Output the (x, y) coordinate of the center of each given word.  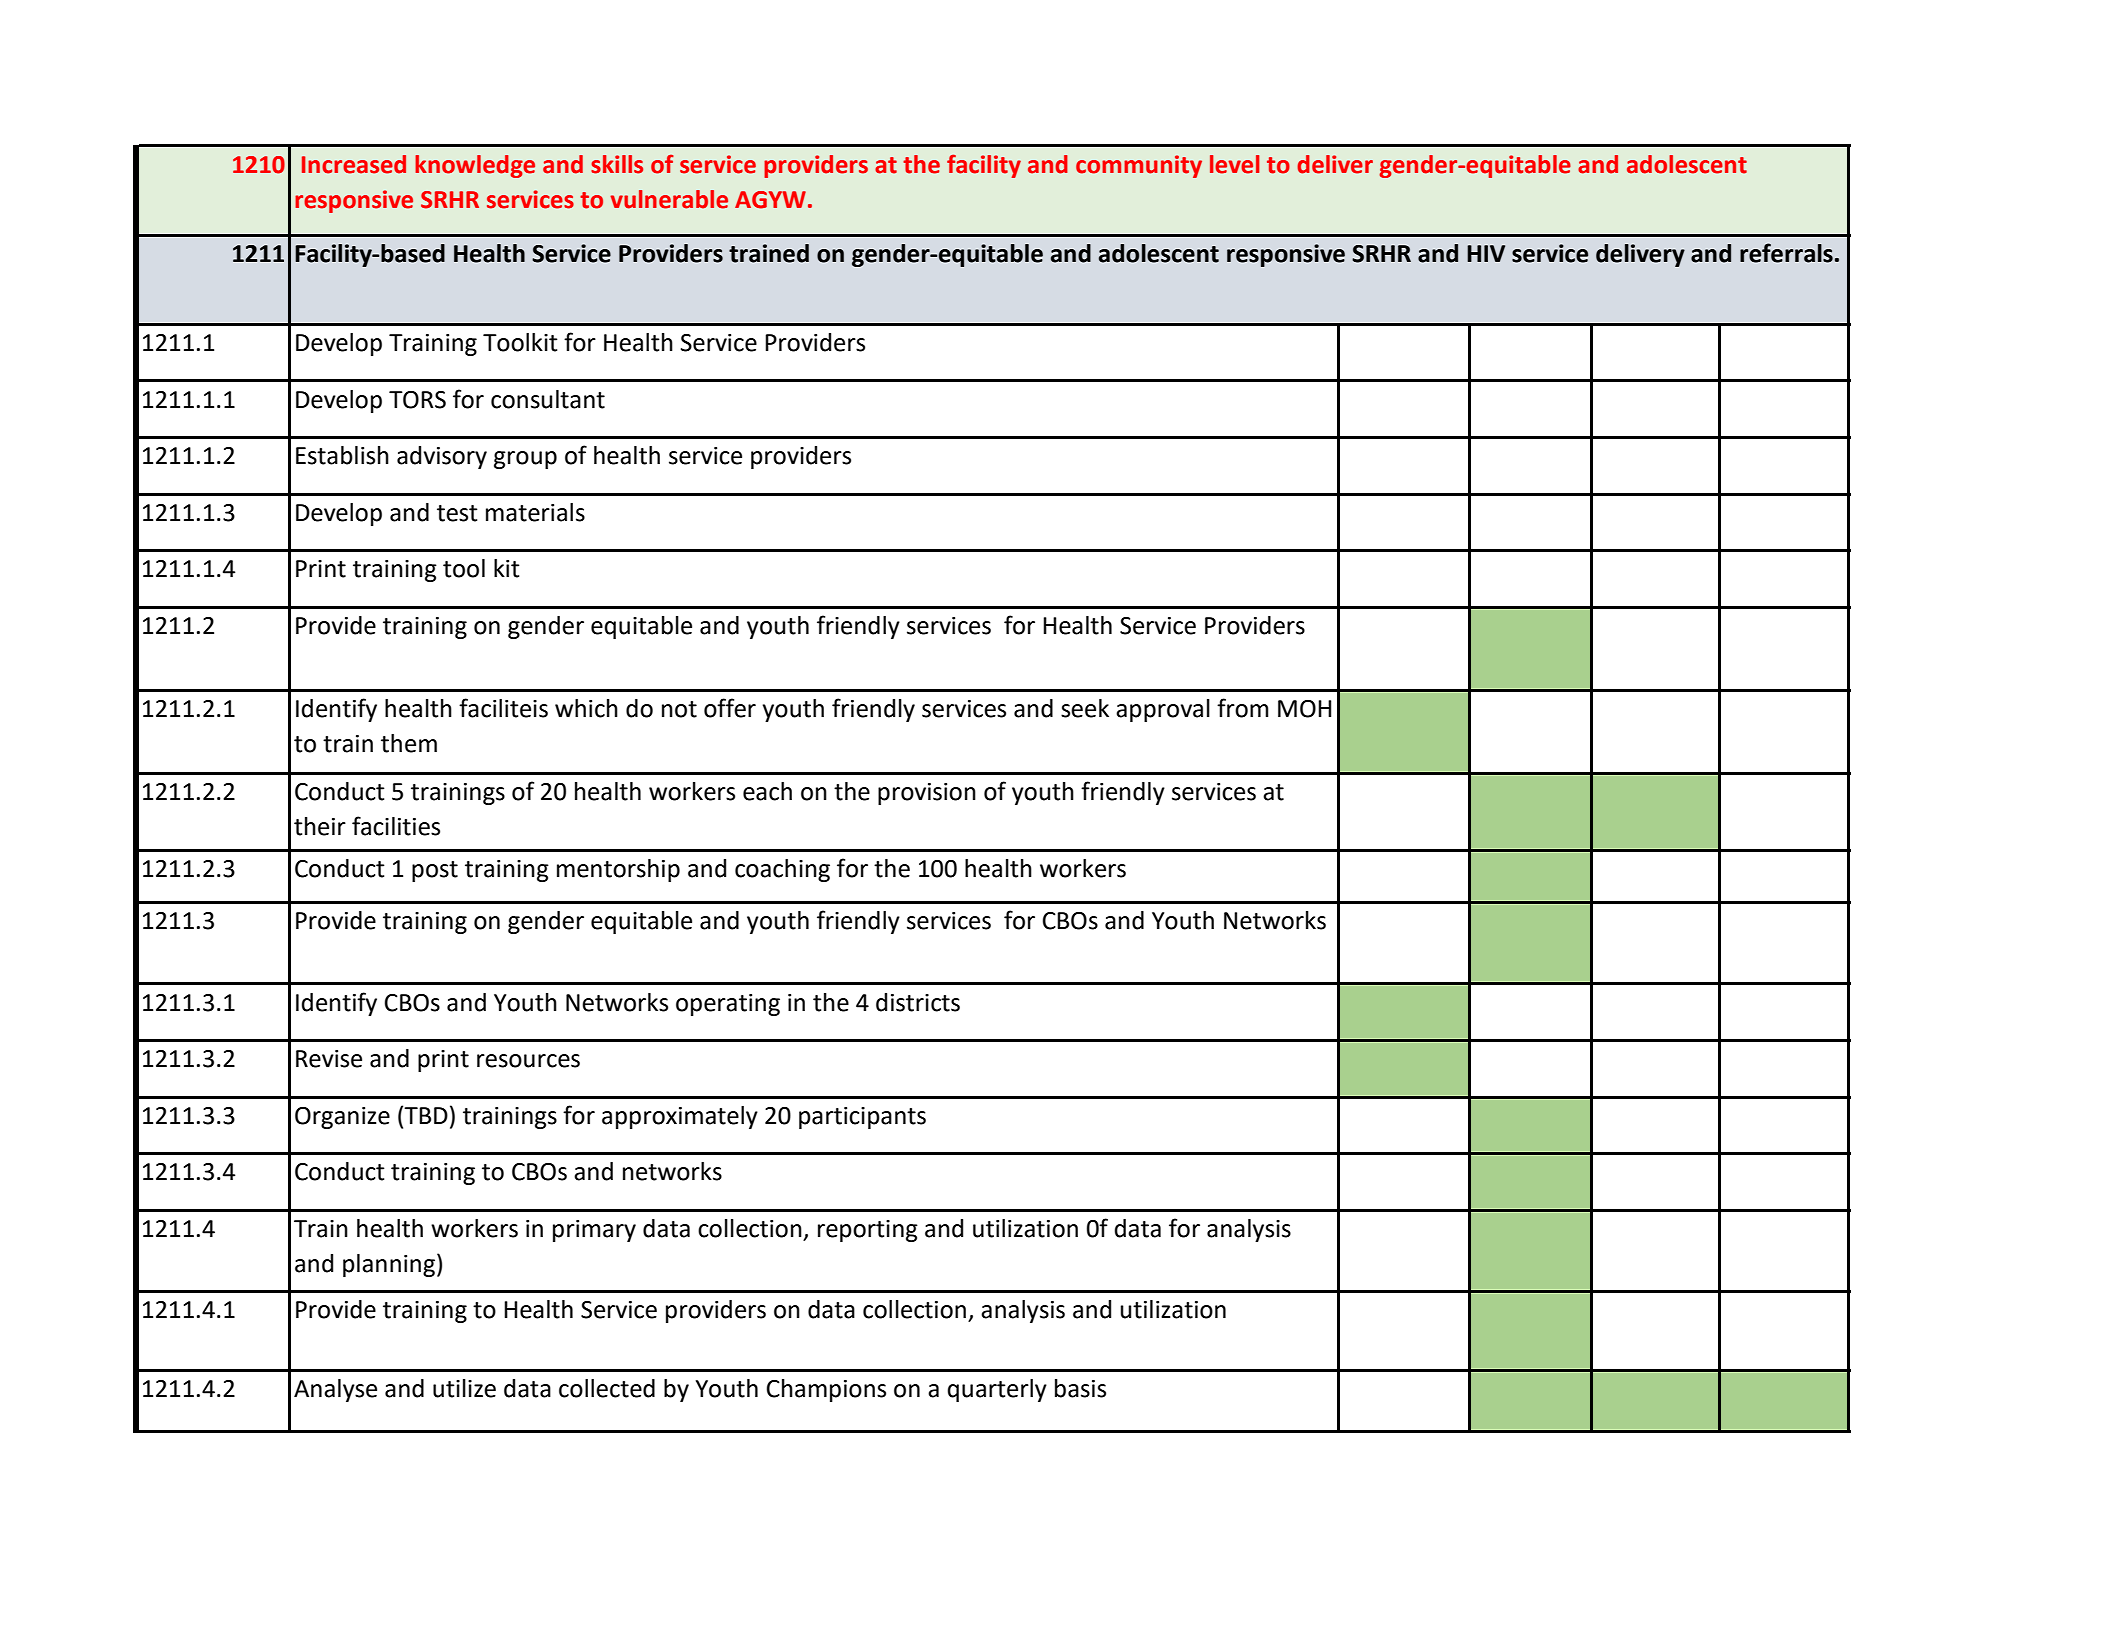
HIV (1486, 253)
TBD (426, 1115)
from (1243, 708)
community (1139, 166)
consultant (548, 399)
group (525, 460)
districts (918, 1002)
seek (1085, 708)
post (435, 871)
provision (927, 794)
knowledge (475, 166)
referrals (1786, 253)
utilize (464, 1388)
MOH (1304, 709)
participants (862, 1118)
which (586, 708)
